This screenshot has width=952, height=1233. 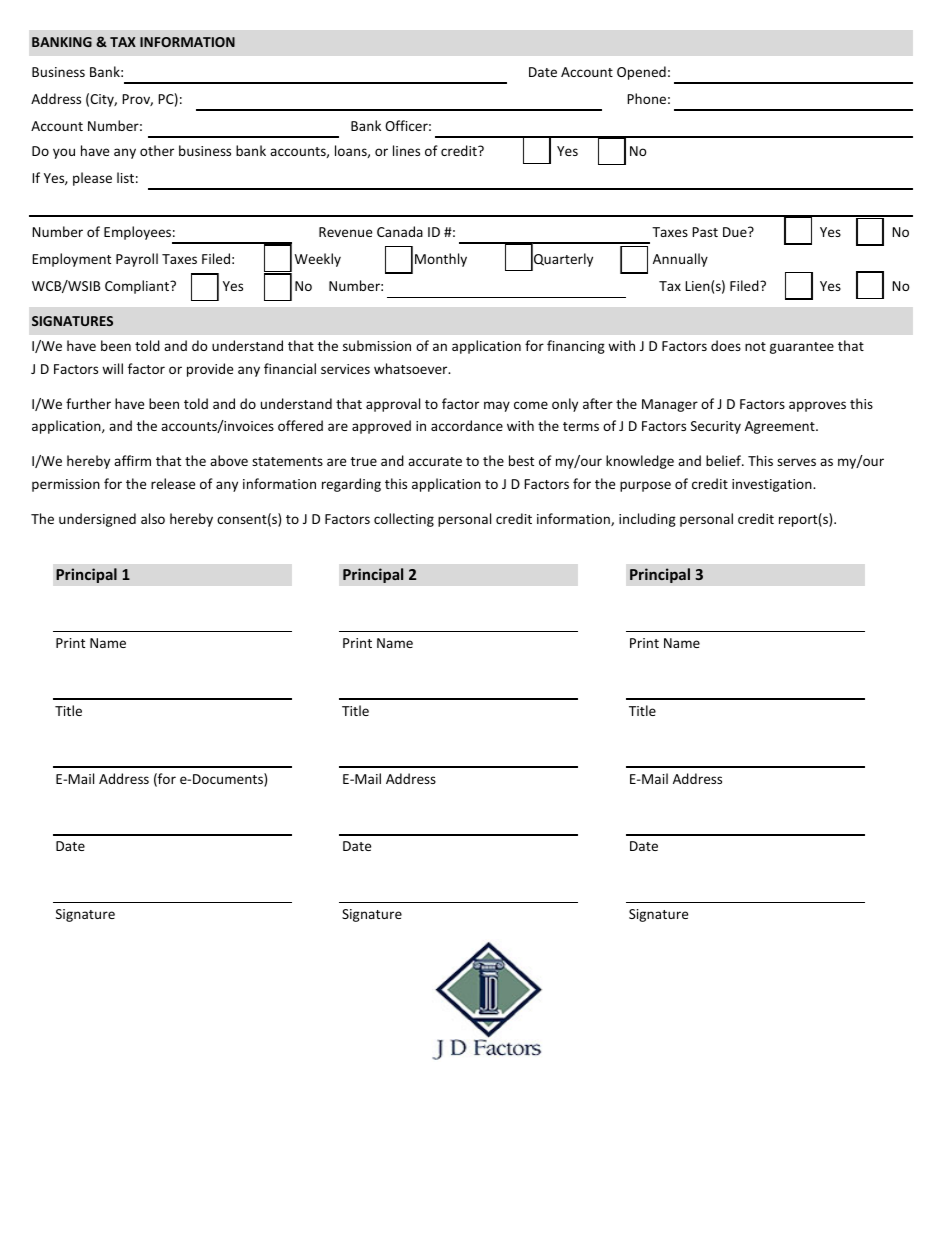 I want to click on Opened, so click(x=641, y=73).
